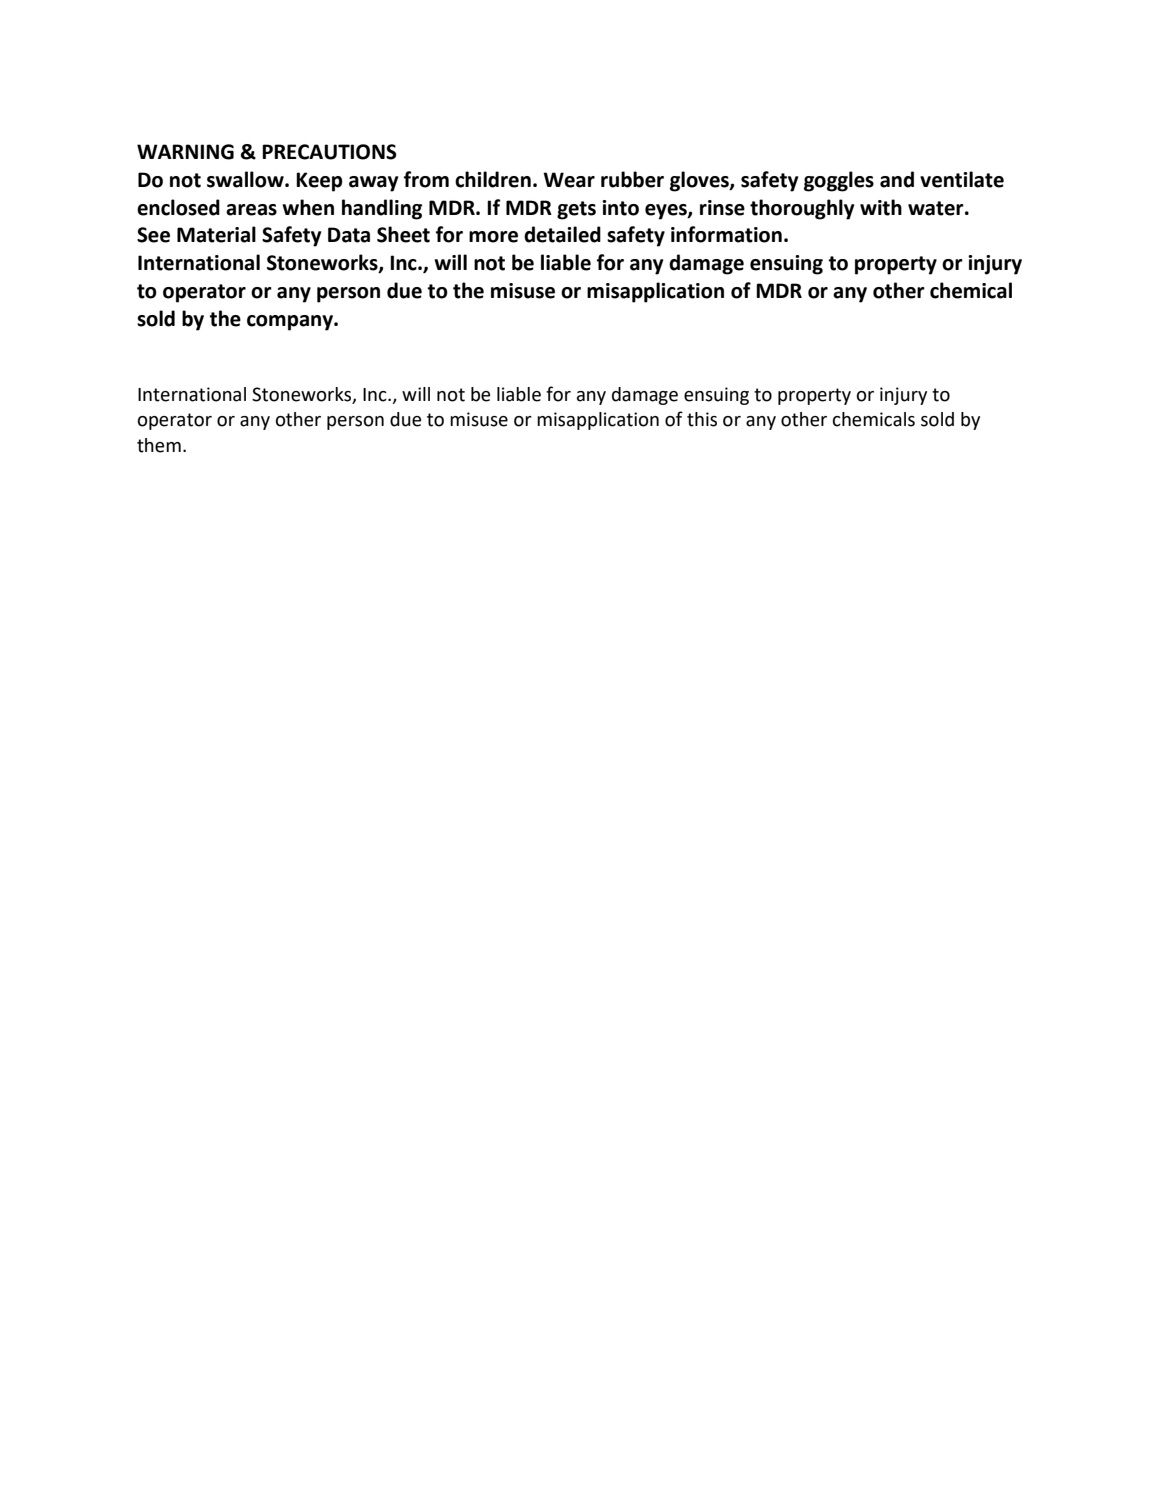 The height and width of the screenshot is (1507, 1164). I want to click on Wear, so click(569, 180).
